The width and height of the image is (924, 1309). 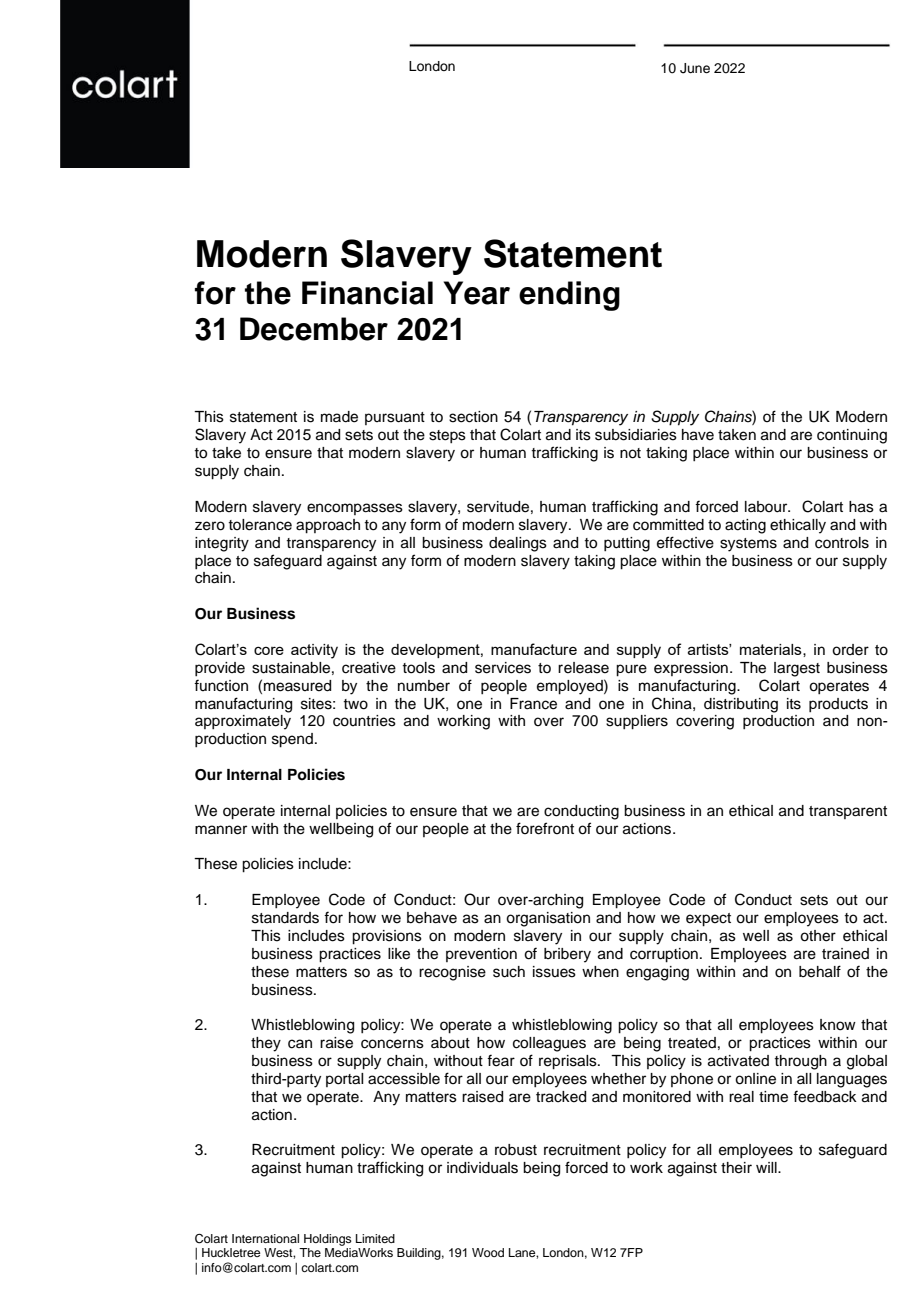 I want to click on International, so click(x=265, y=1238).
